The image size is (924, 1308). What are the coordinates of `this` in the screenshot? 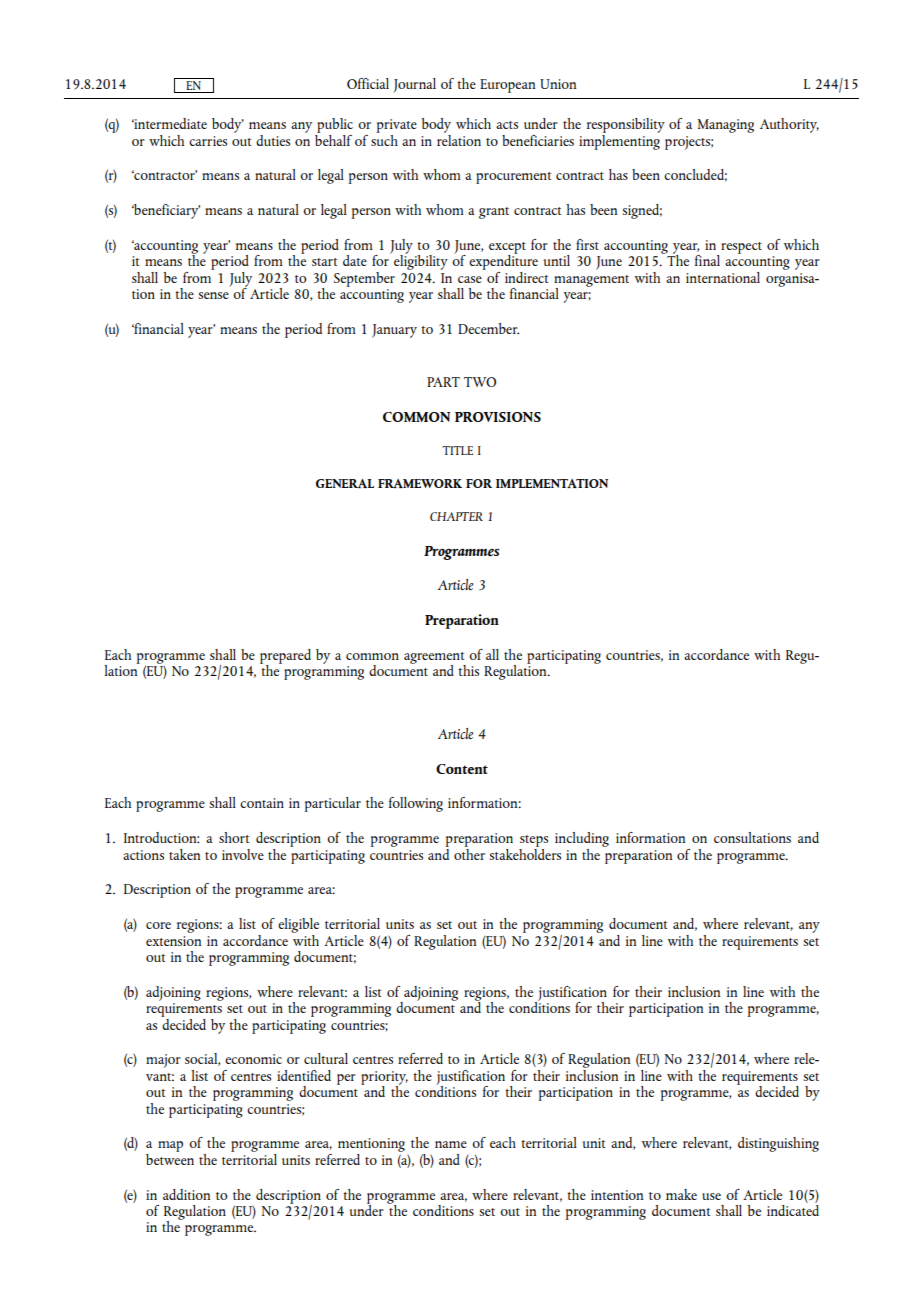 It's located at (468, 670).
